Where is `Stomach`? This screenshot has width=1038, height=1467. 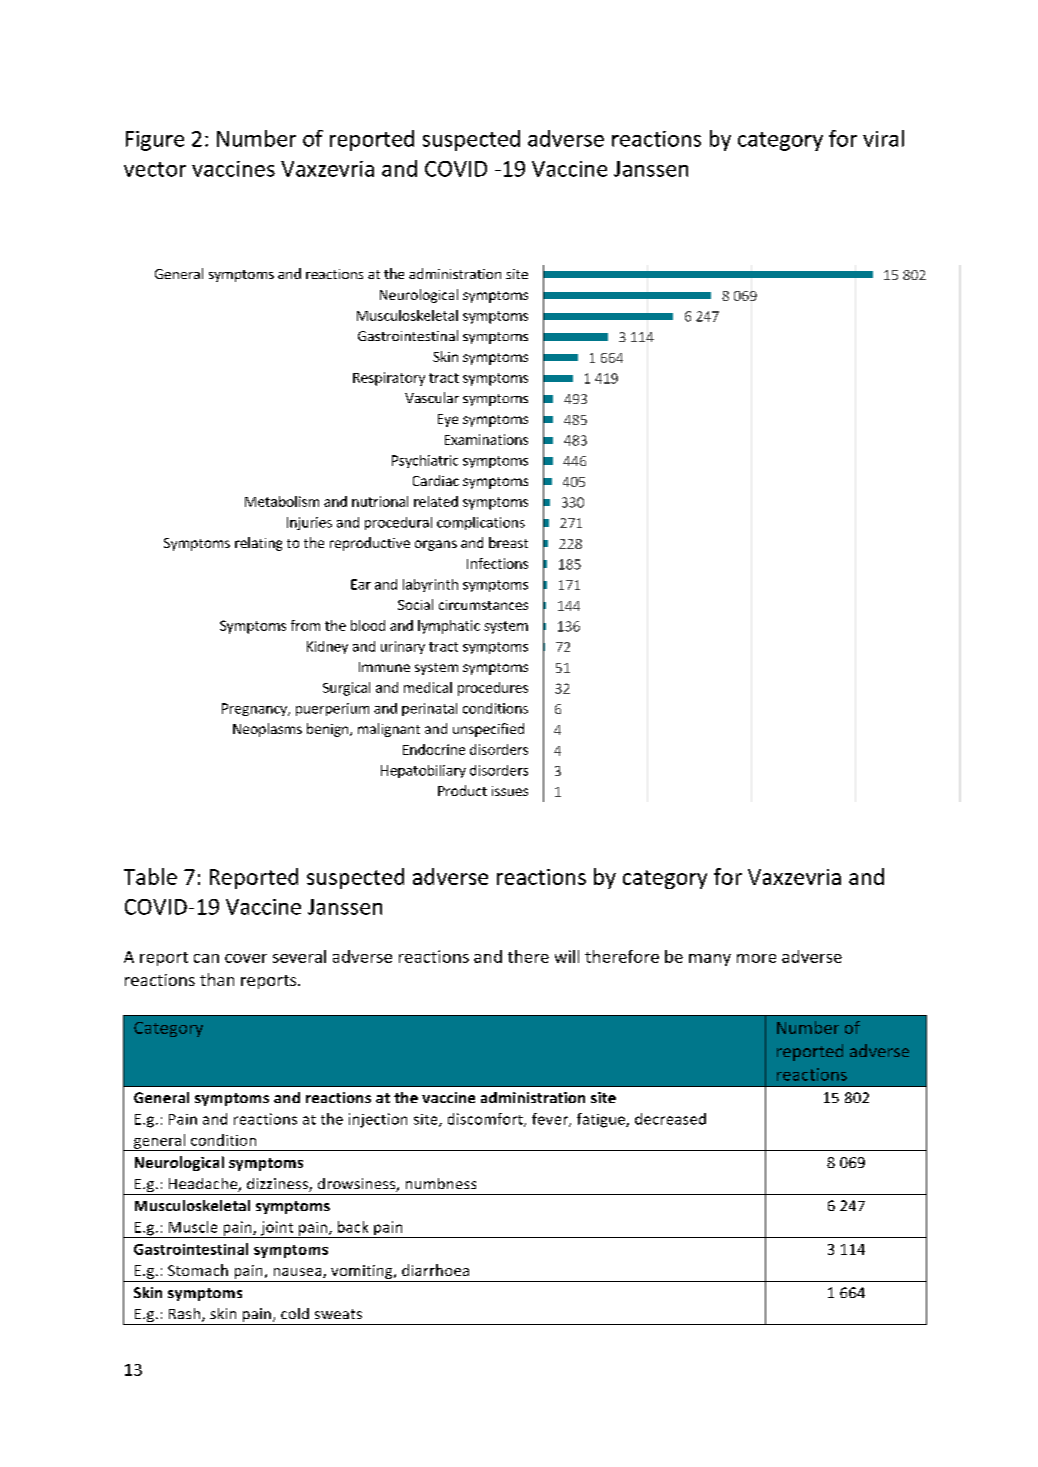 Stomach is located at coordinates (198, 1270).
